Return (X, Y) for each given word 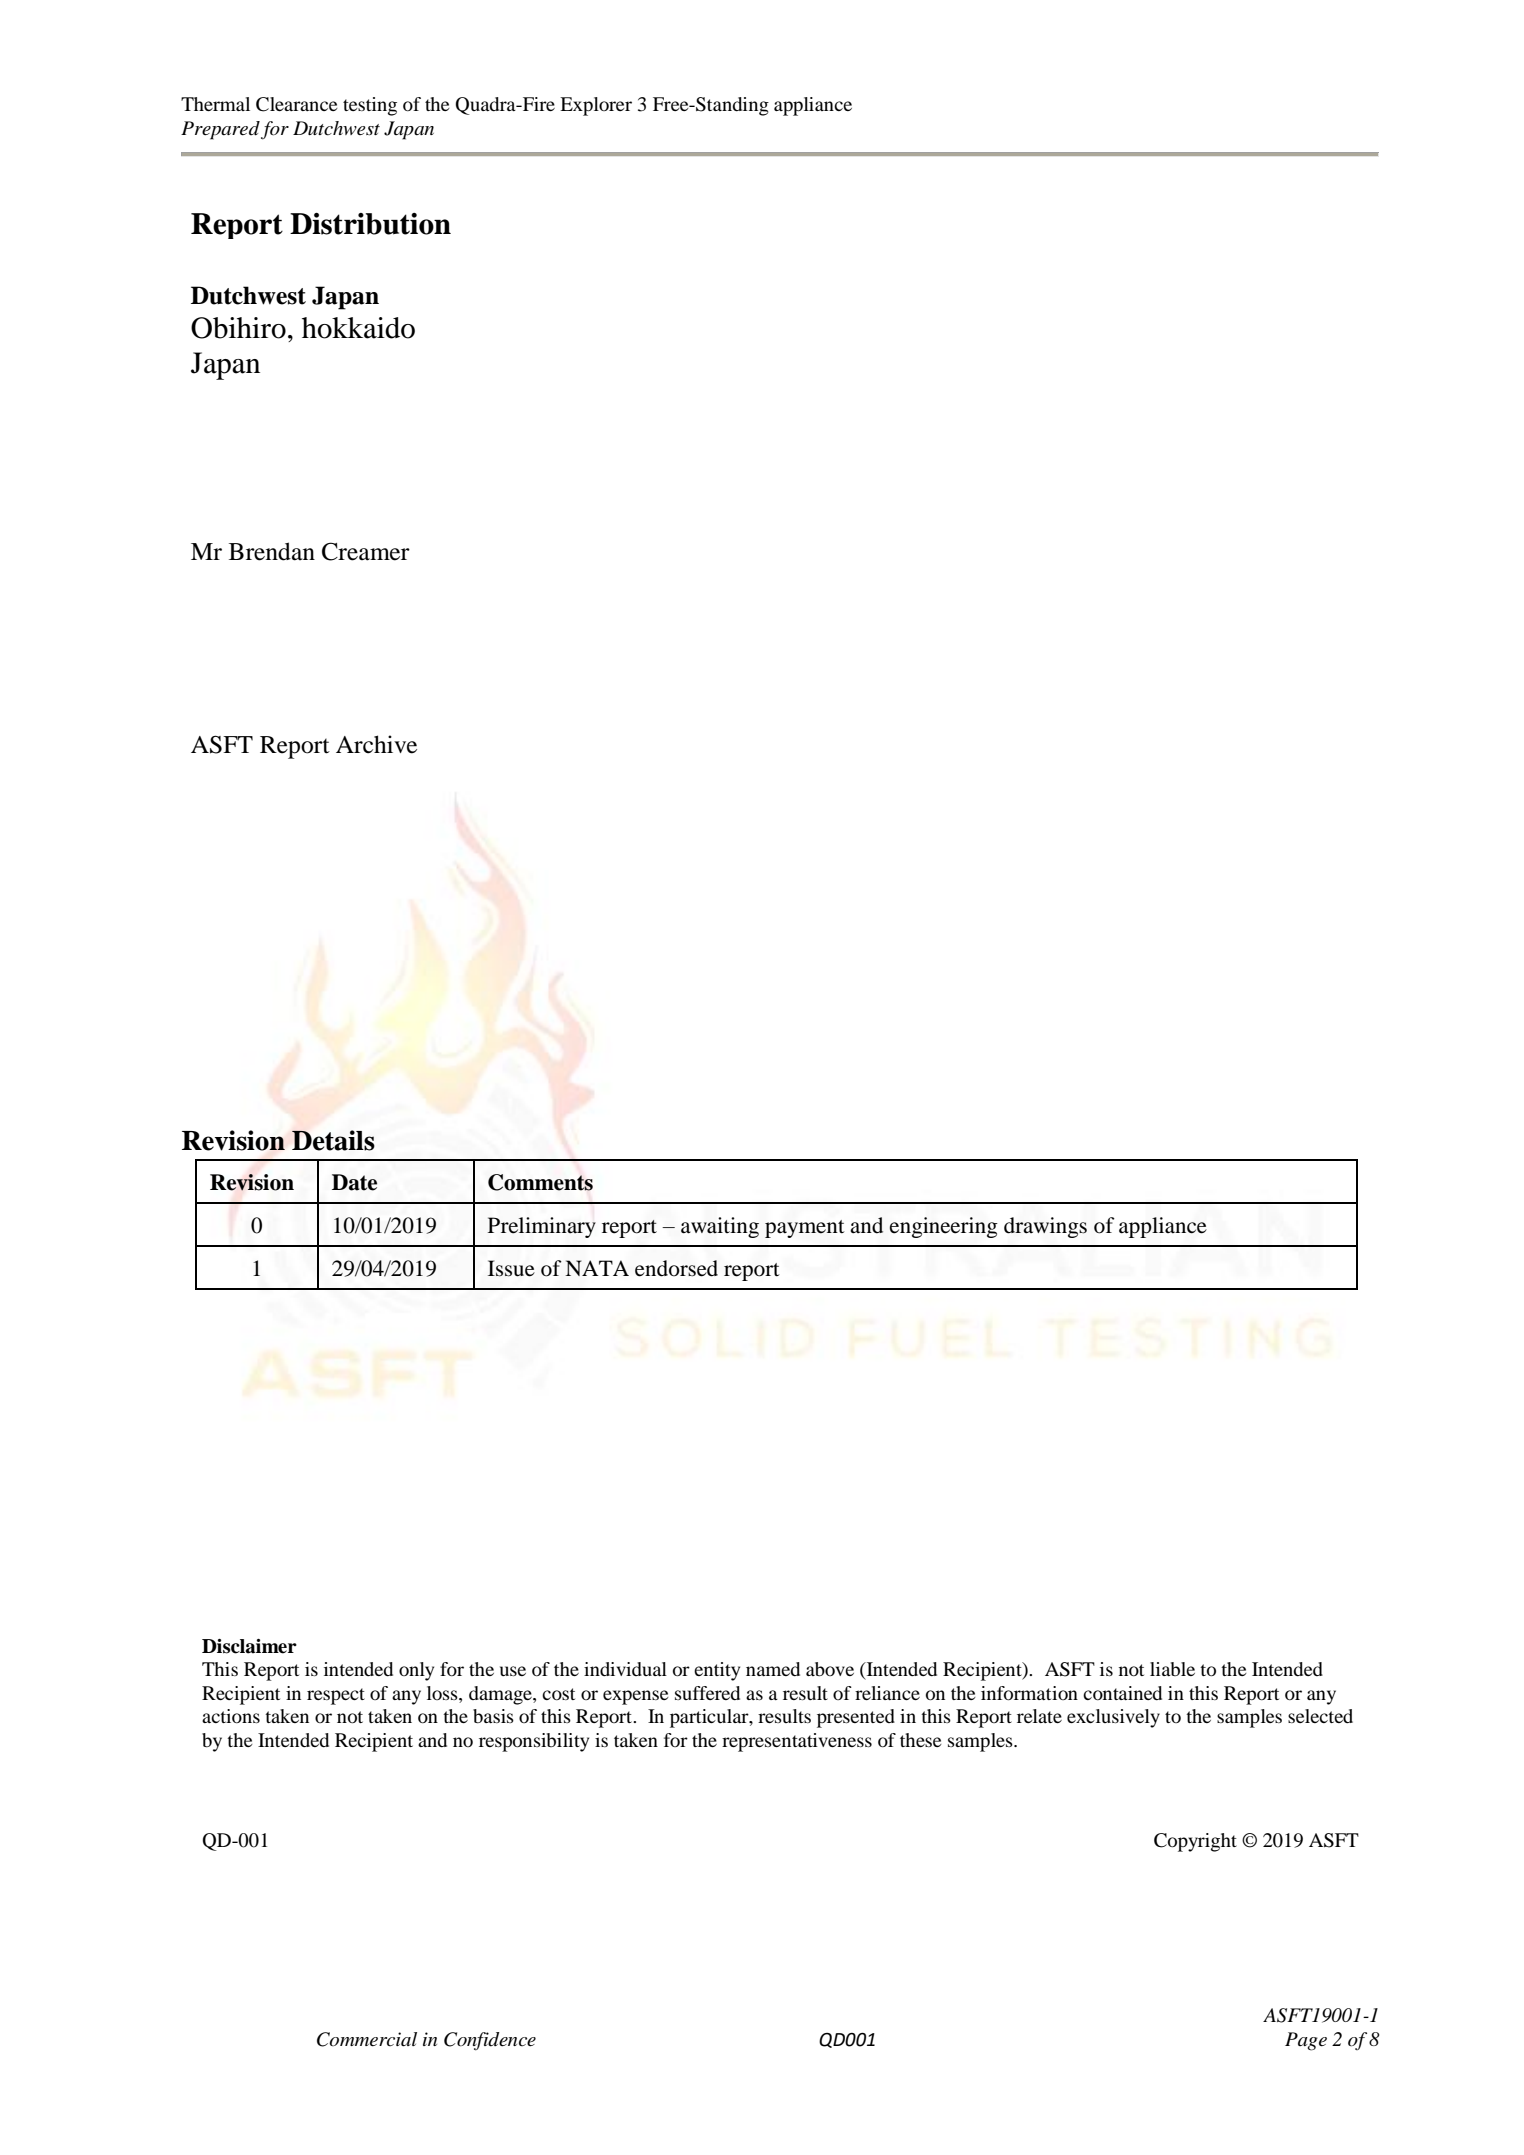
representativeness (797, 1742)
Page (1306, 2041)
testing (370, 106)
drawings (1045, 1227)
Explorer (596, 106)
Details (333, 1140)
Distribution (370, 224)
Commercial (367, 2039)
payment (805, 1229)
